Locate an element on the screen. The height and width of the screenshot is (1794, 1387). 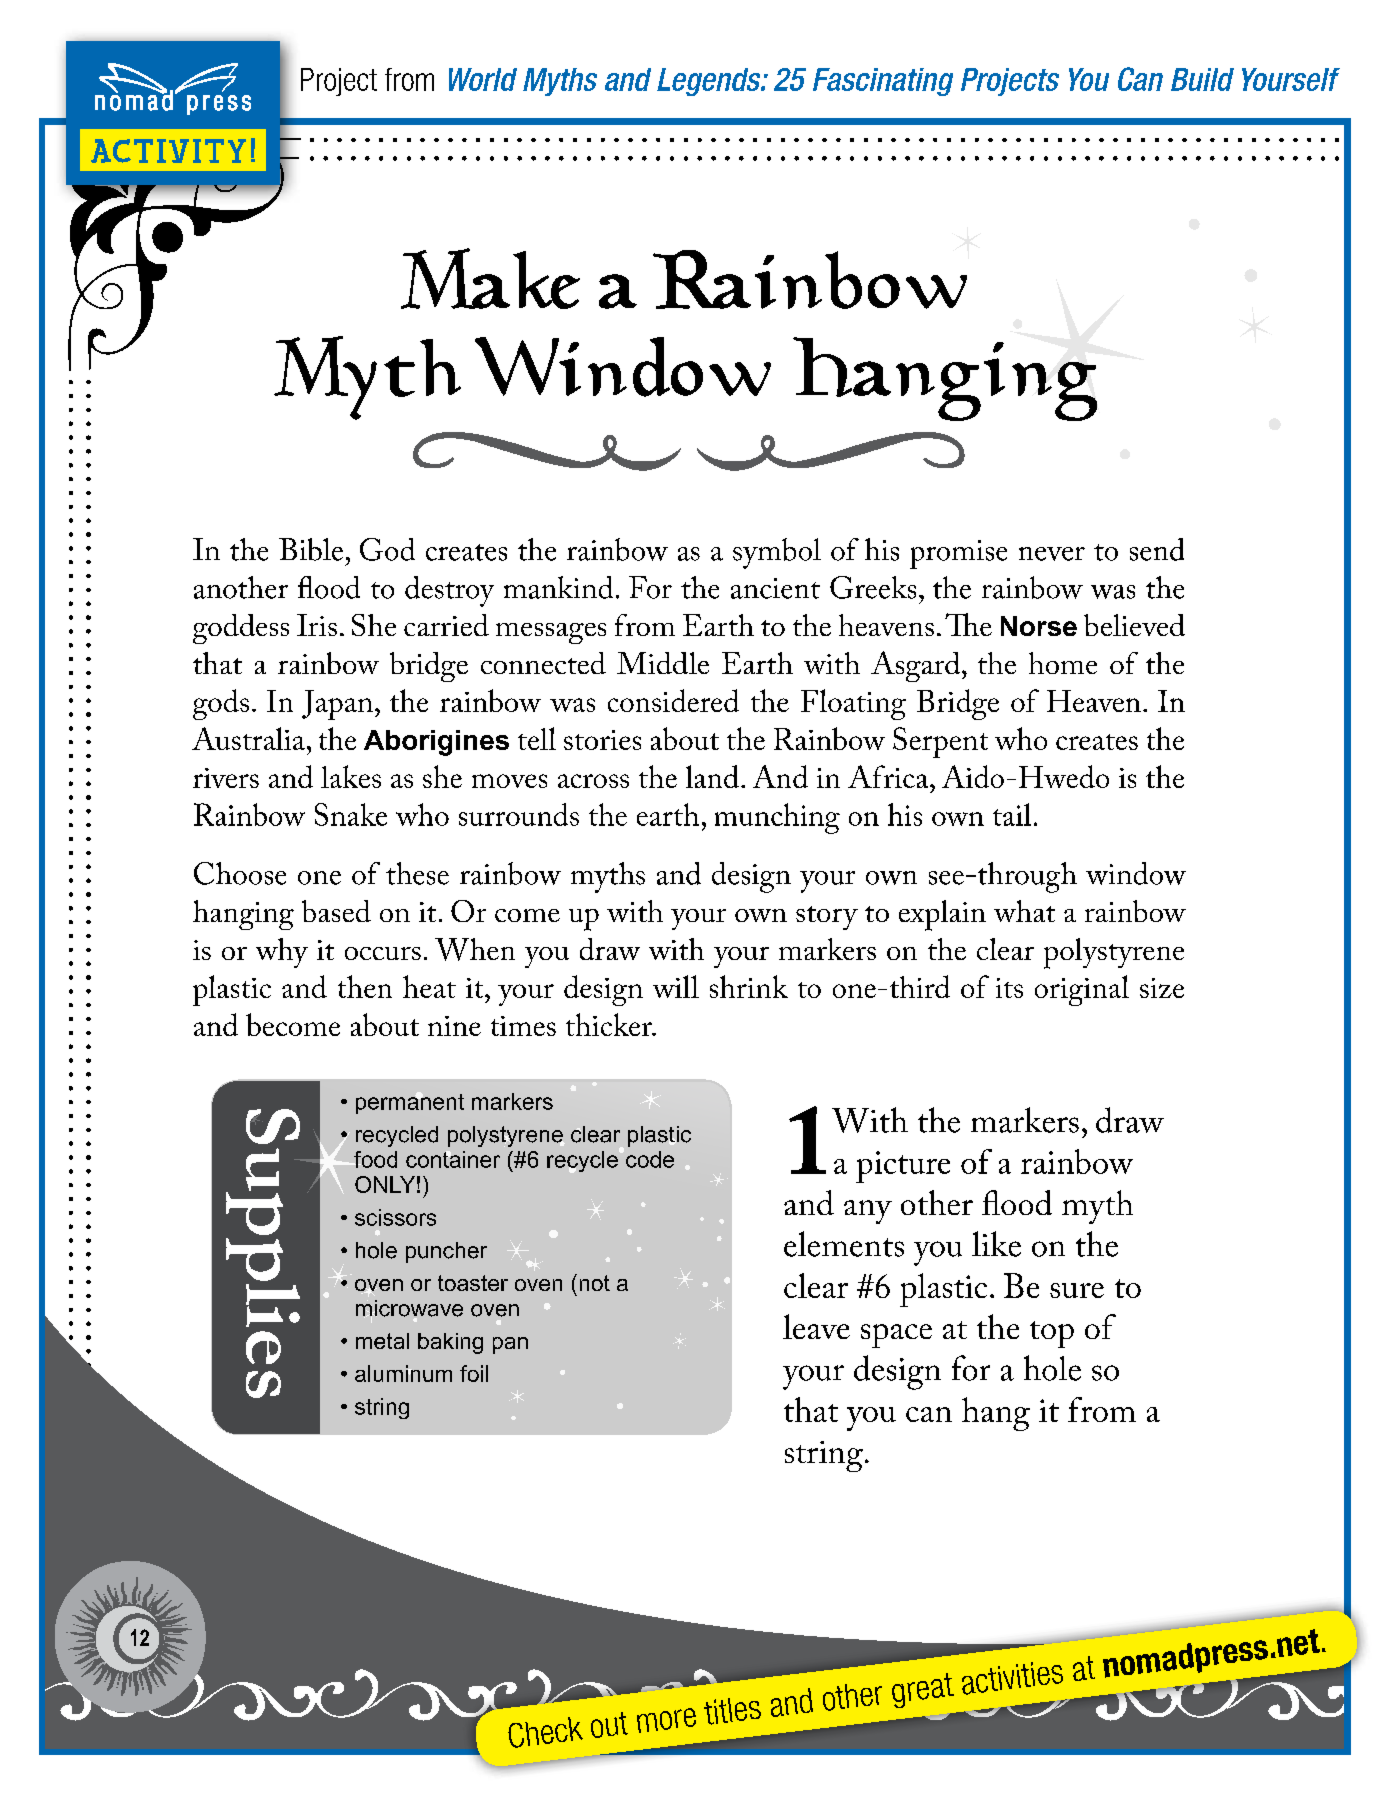
leave is located at coordinates (816, 1326).
